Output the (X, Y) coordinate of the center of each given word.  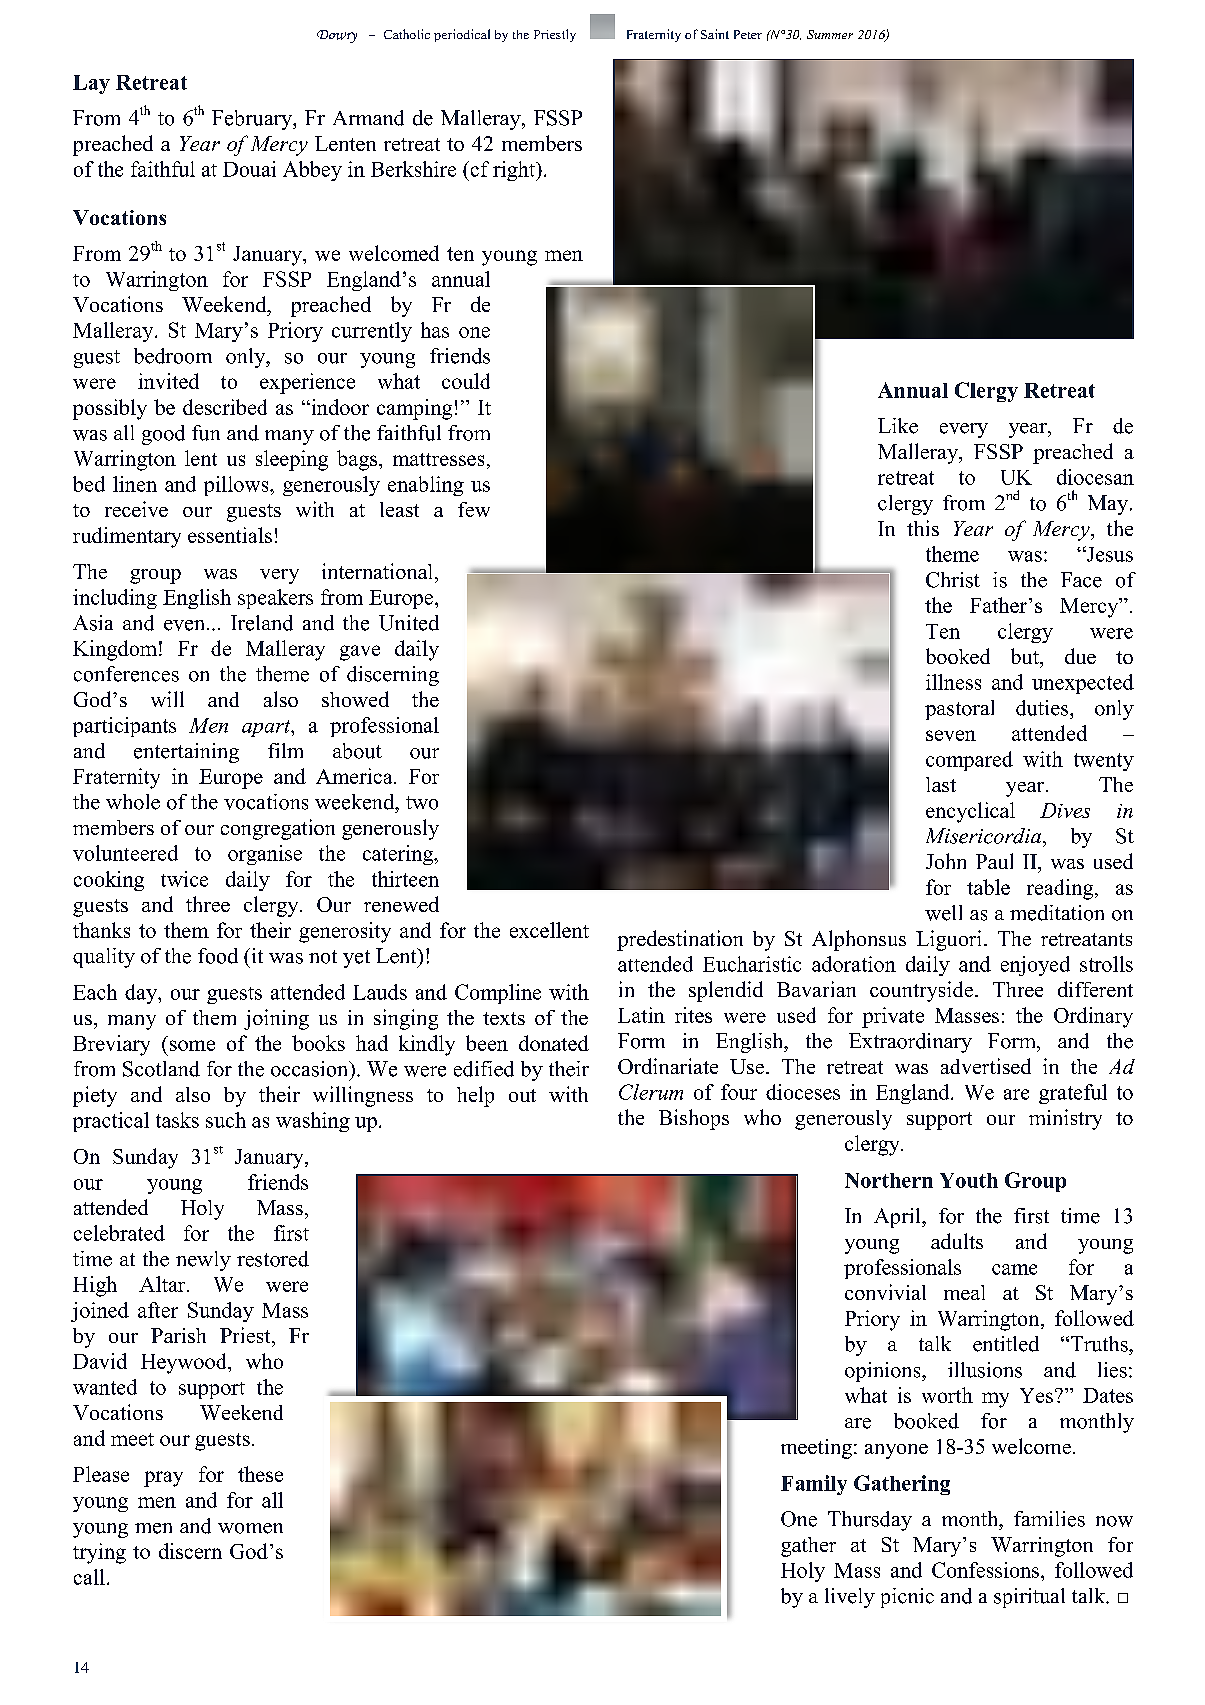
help (475, 1096)
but (1026, 656)
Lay (91, 84)
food (218, 956)
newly (203, 1261)
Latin (641, 1015)
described (225, 407)
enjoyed (1035, 966)
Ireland (262, 623)
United (409, 623)
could (466, 381)
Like (898, 426)
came (1014, 1269)
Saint (715, 34)
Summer (830, 34)
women (250, 1528)
